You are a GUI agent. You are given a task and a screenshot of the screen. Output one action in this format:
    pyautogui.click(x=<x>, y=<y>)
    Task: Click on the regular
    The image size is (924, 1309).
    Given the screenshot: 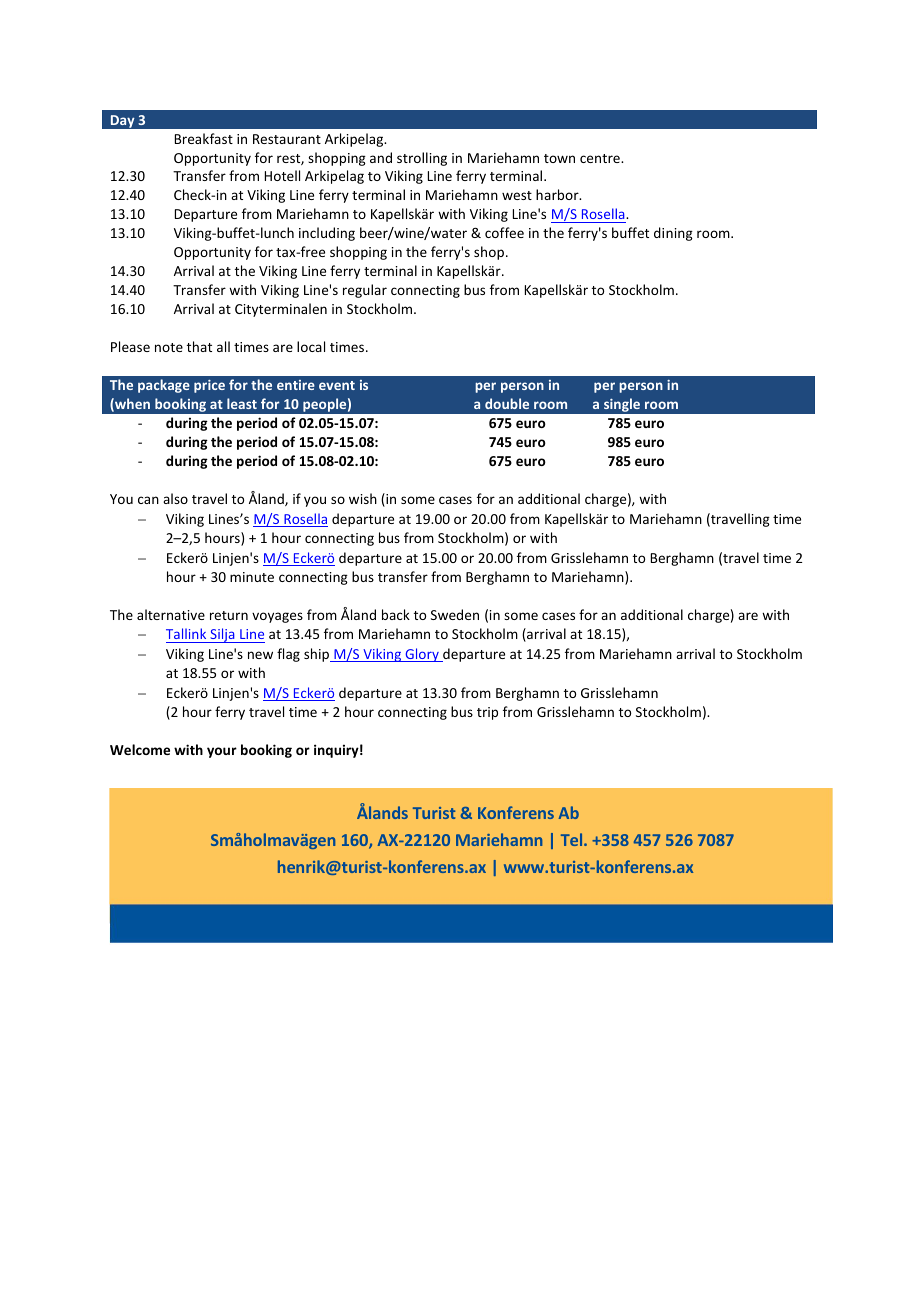 What is the action you would take?
    pyautogui.click(x=365, y=291)
